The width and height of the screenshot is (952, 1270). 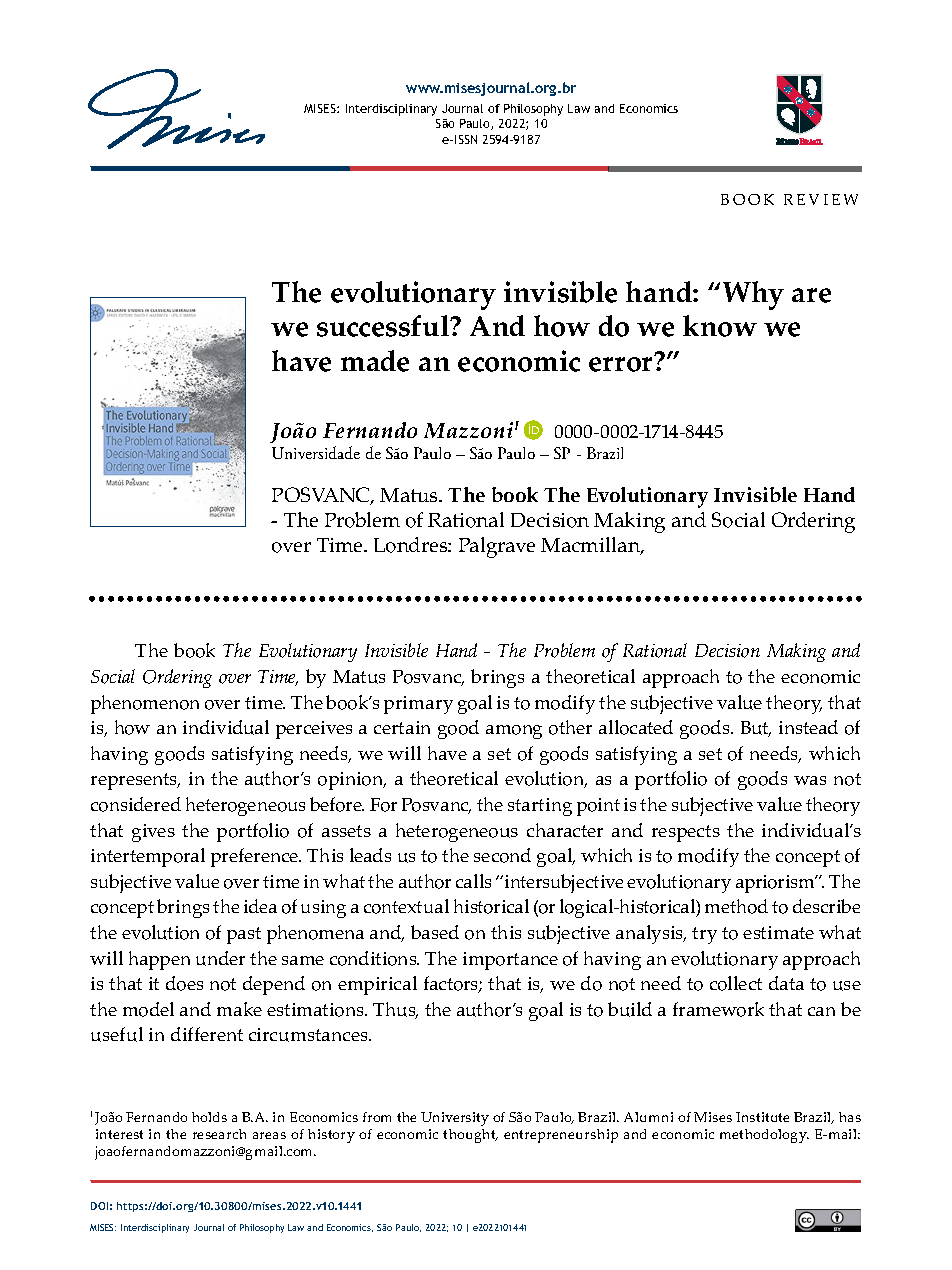 I want to click on made, so click(x=375, y=361).
